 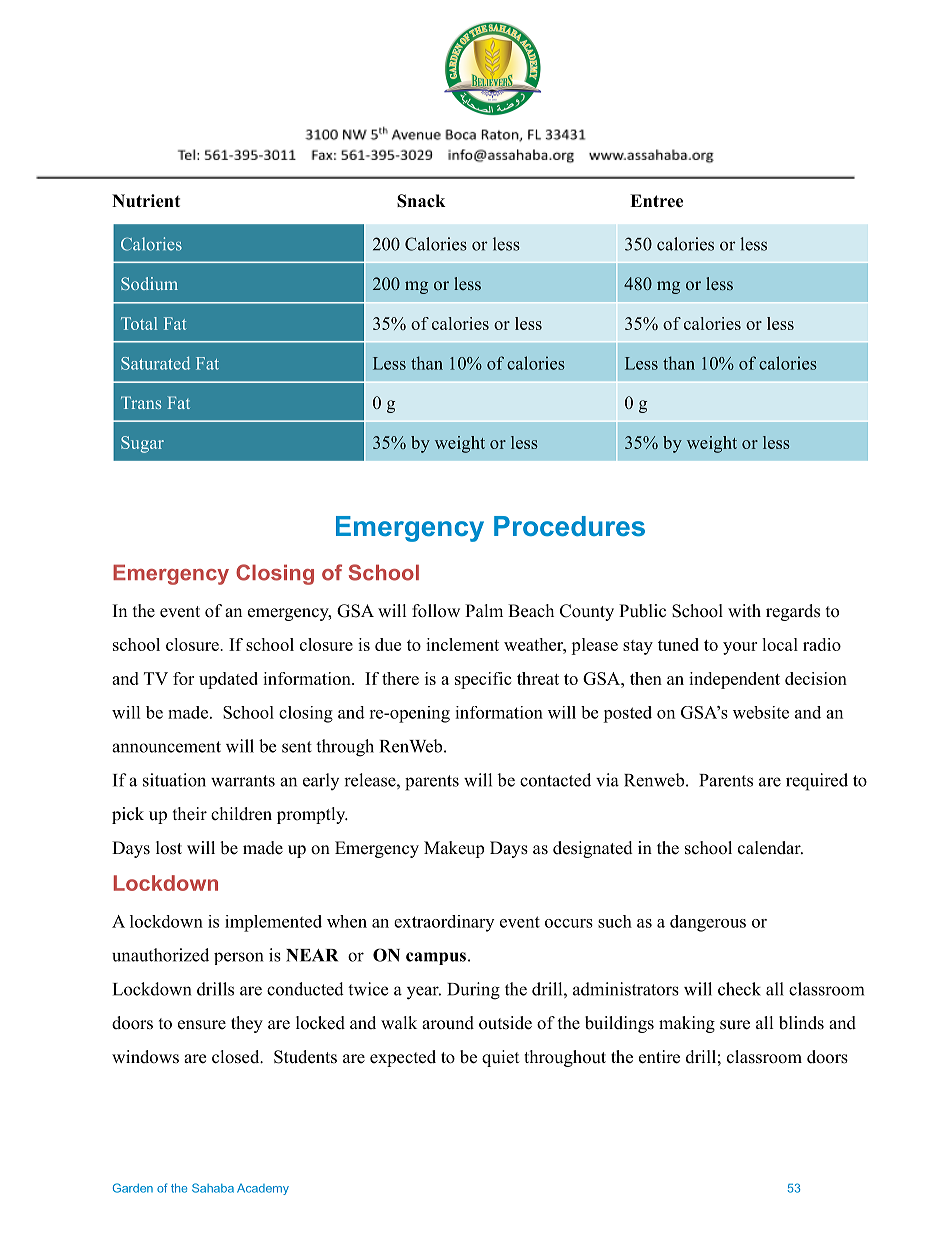 I want to click on dangerous, so click(x=708, y=923).
